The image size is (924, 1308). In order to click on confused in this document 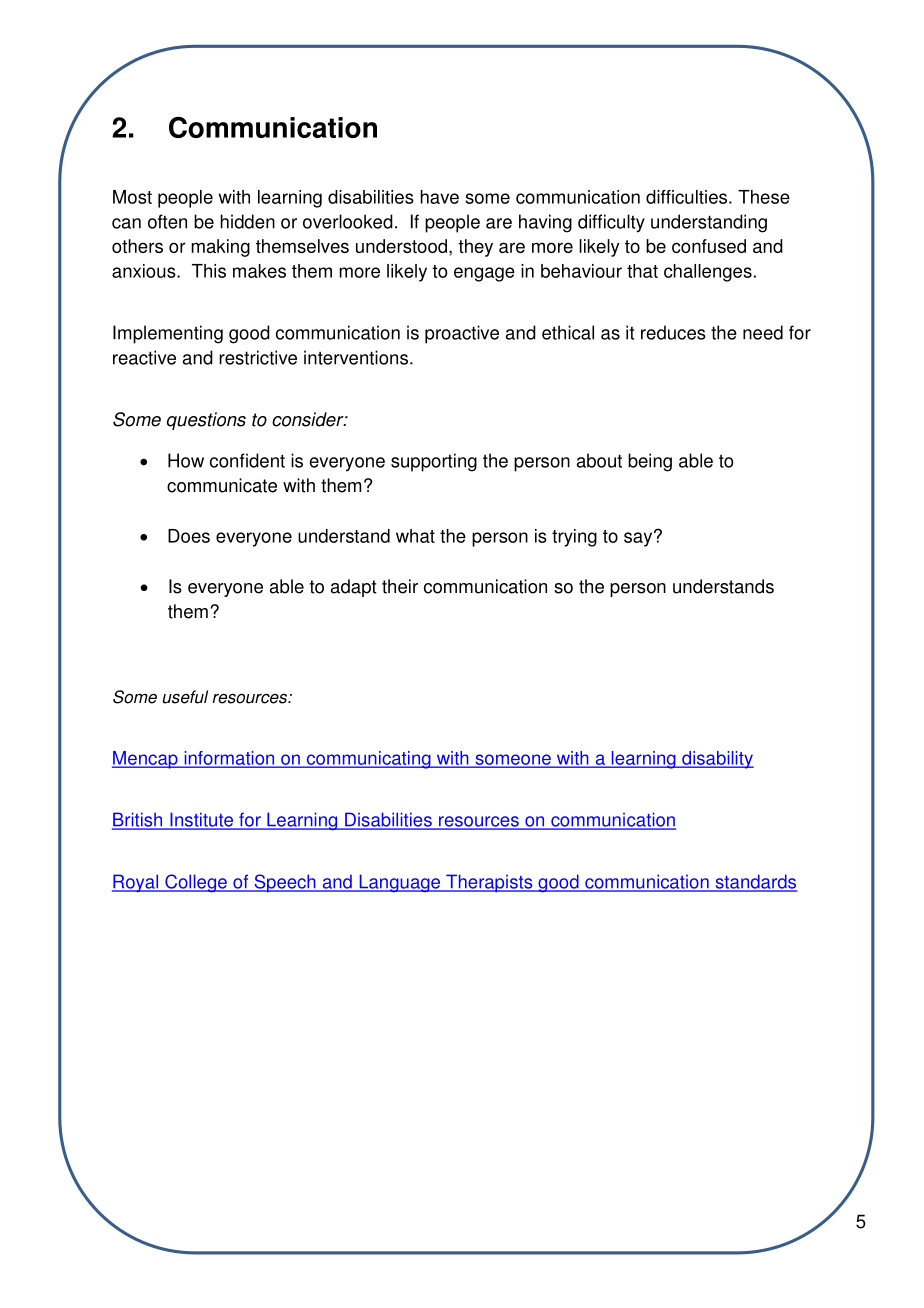, I will do `click(709, 246)`.
